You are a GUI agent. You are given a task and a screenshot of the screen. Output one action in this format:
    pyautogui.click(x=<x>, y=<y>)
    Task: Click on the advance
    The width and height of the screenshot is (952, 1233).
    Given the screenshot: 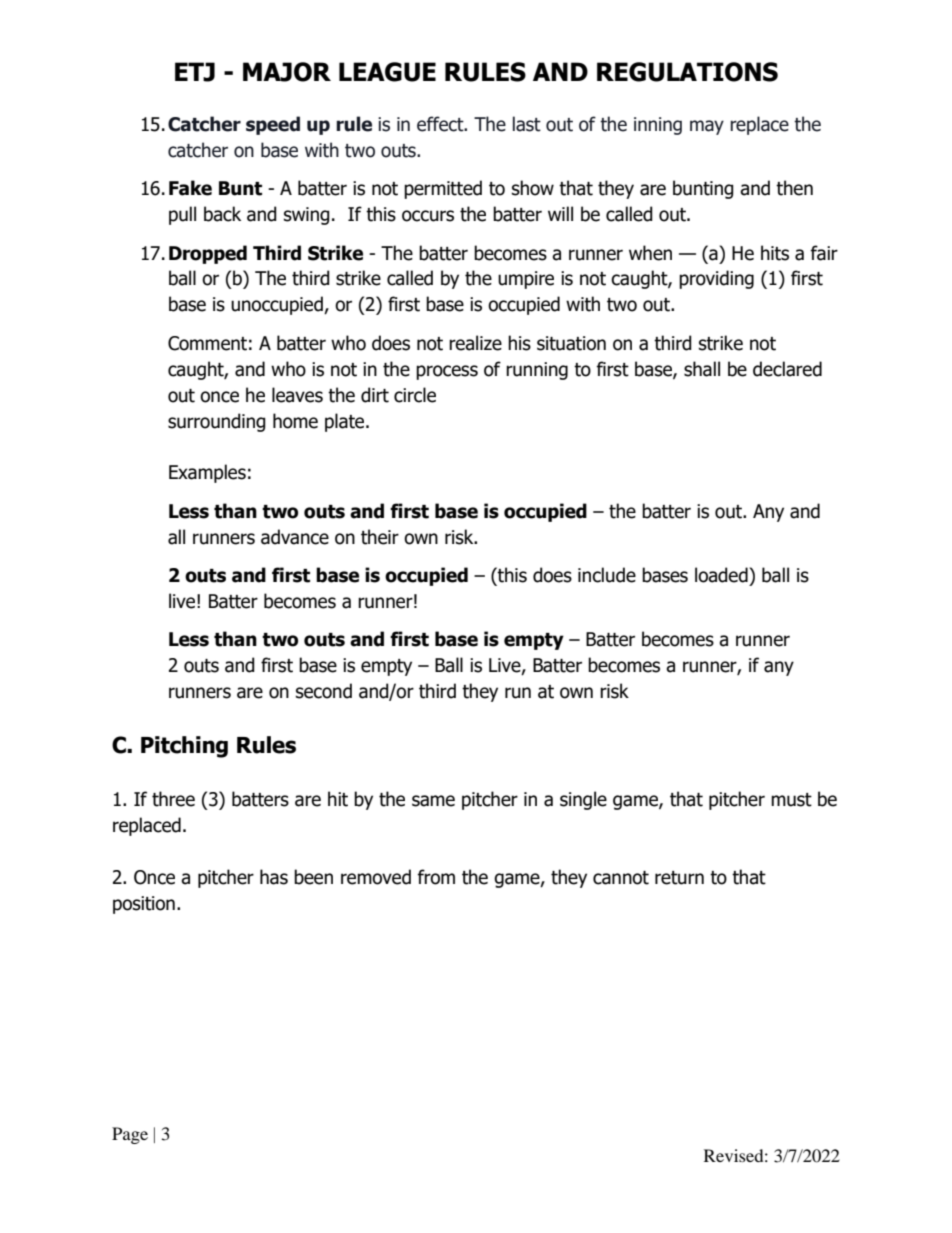 What is the action you would take?
    pyautogui.click(x=295, y=537)
